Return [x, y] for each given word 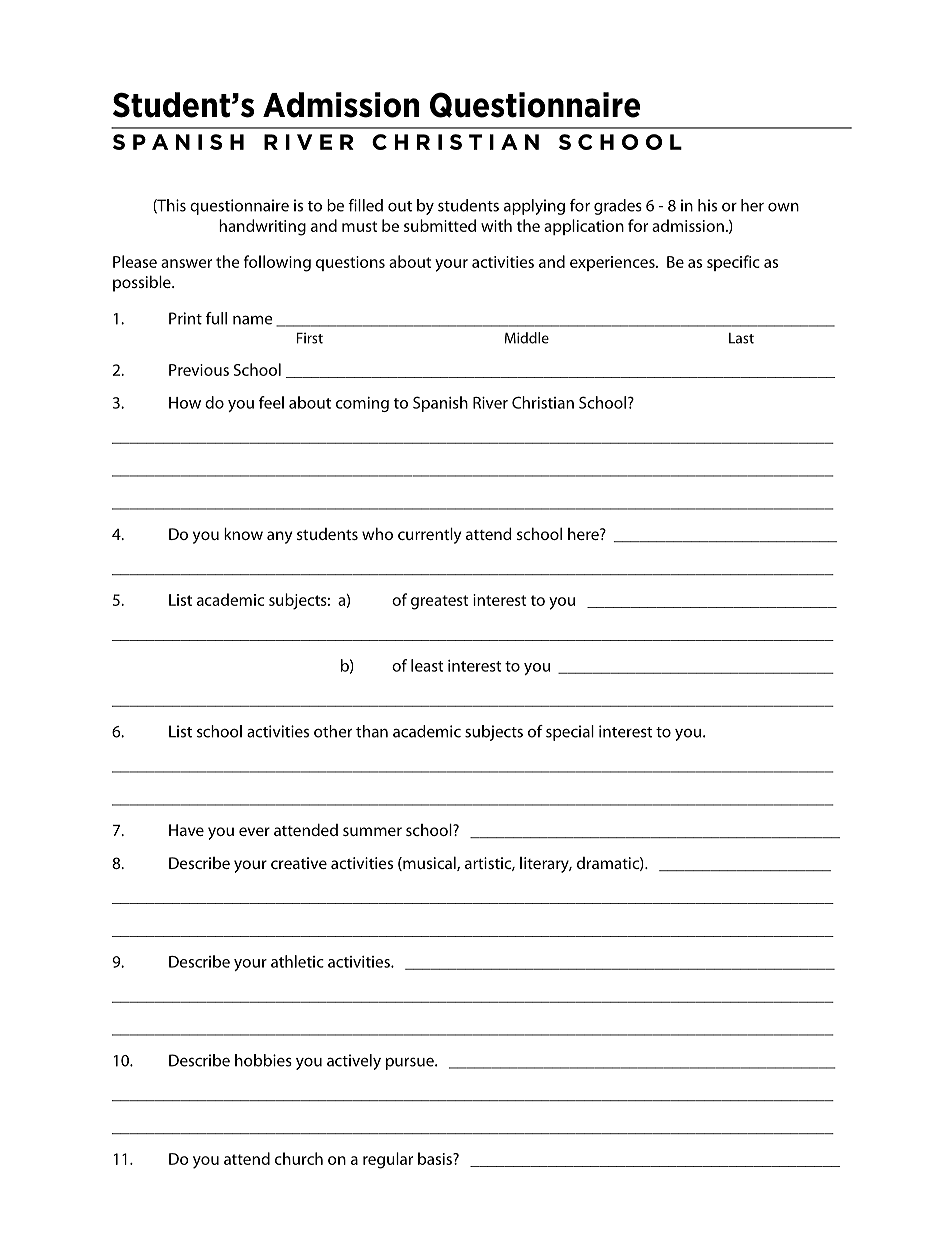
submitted [440, 225]
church [299, 1158]
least [427, 665]
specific [733, 263]
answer [186, 263]
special [570, 733]
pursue [411, 1063]
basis [436, 1158]
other [333, 731]
